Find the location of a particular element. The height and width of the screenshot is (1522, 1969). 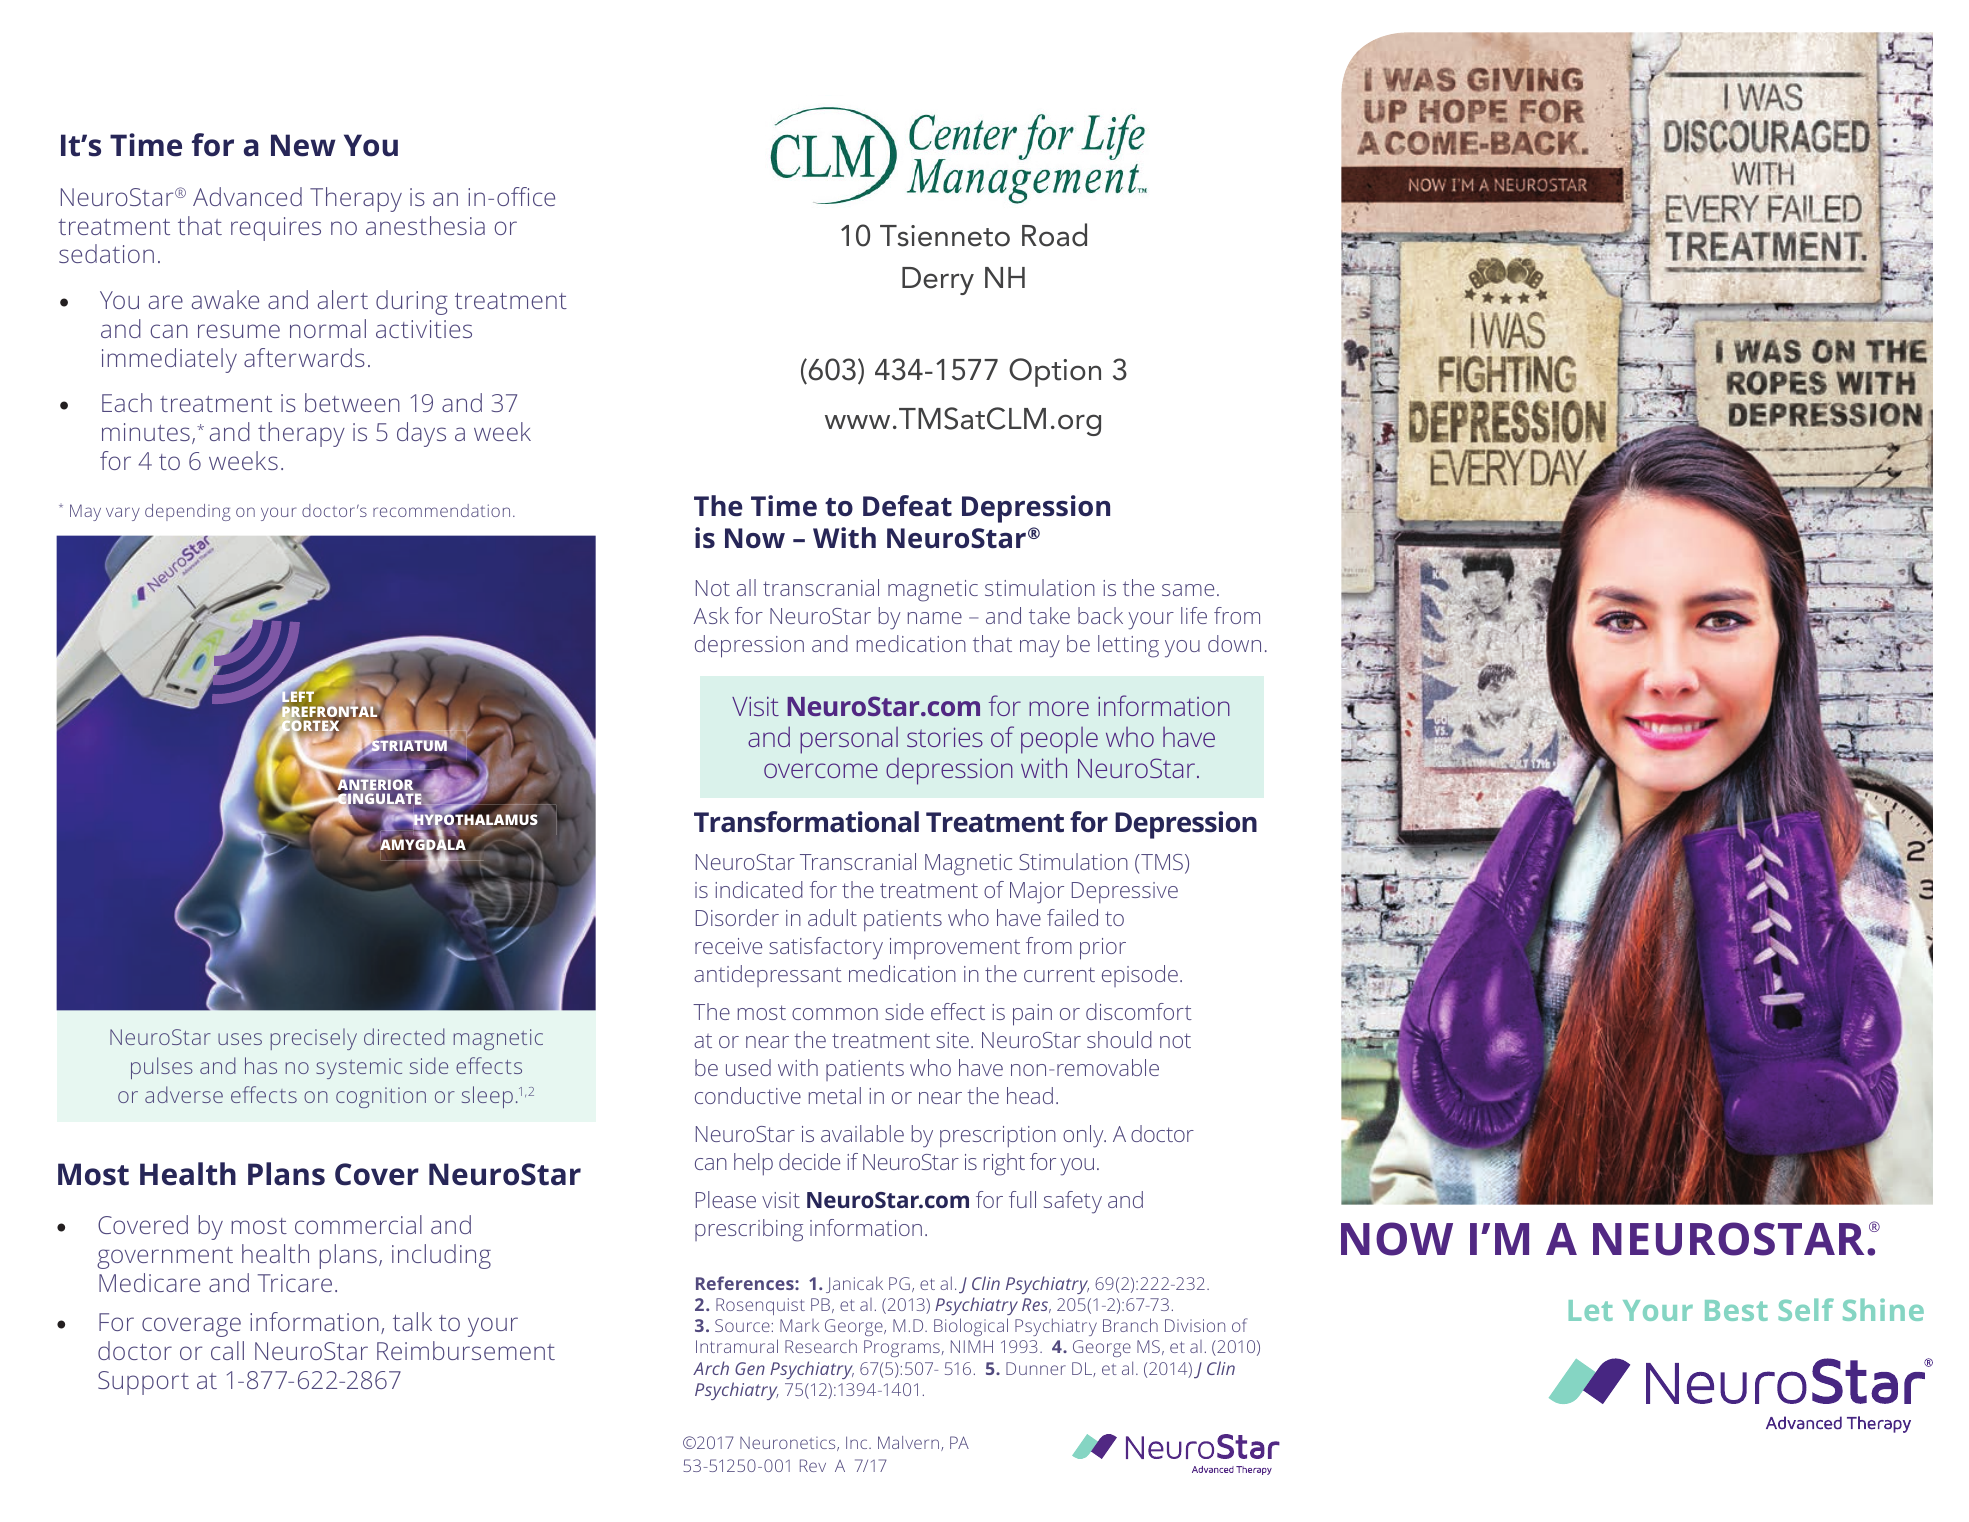

Advanced is located at coordinates (247, 196).
